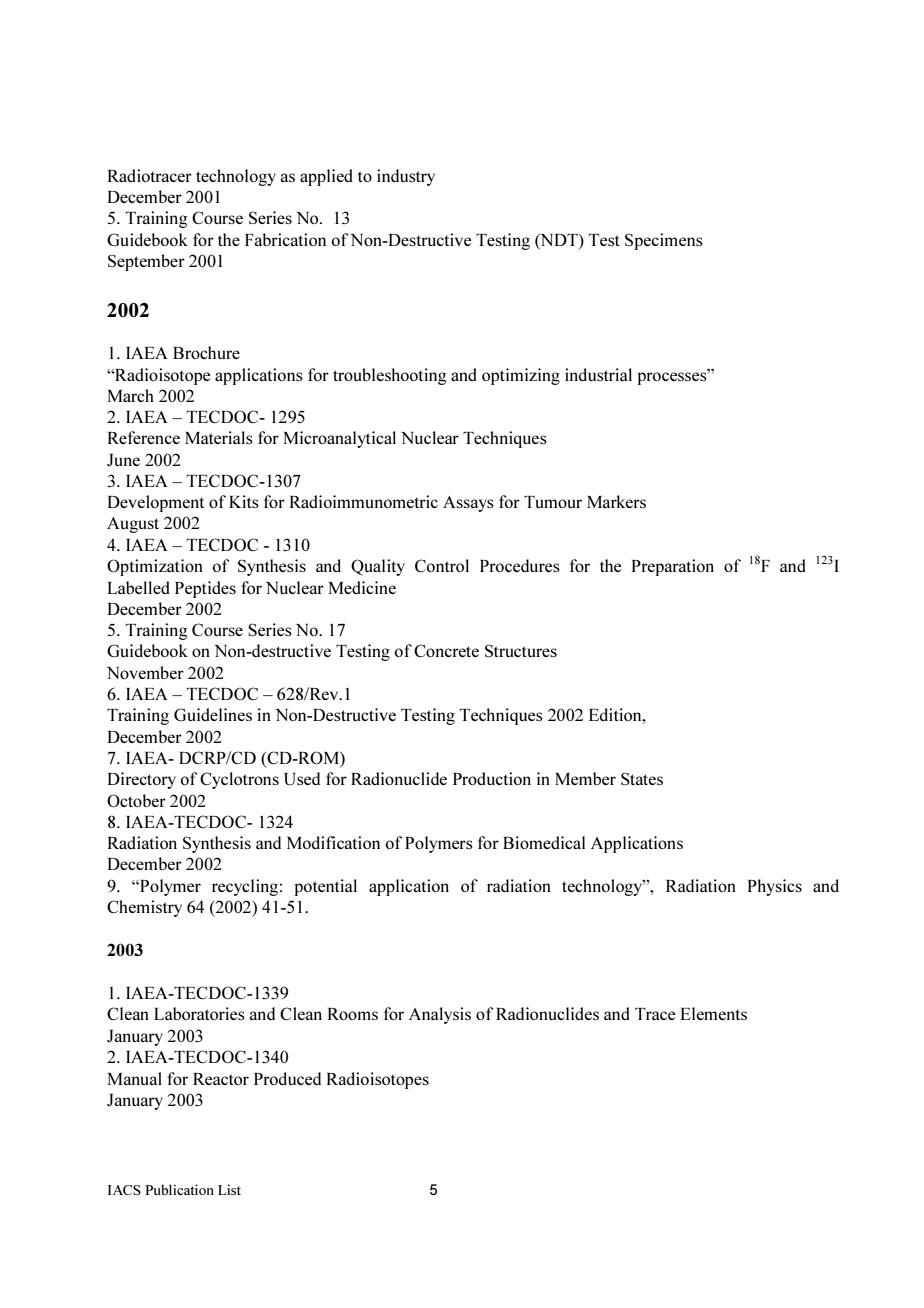 This document has height=1308, width=924. Describe the element at coordinates (673, 377) in the document. I see `processes` at that location.
